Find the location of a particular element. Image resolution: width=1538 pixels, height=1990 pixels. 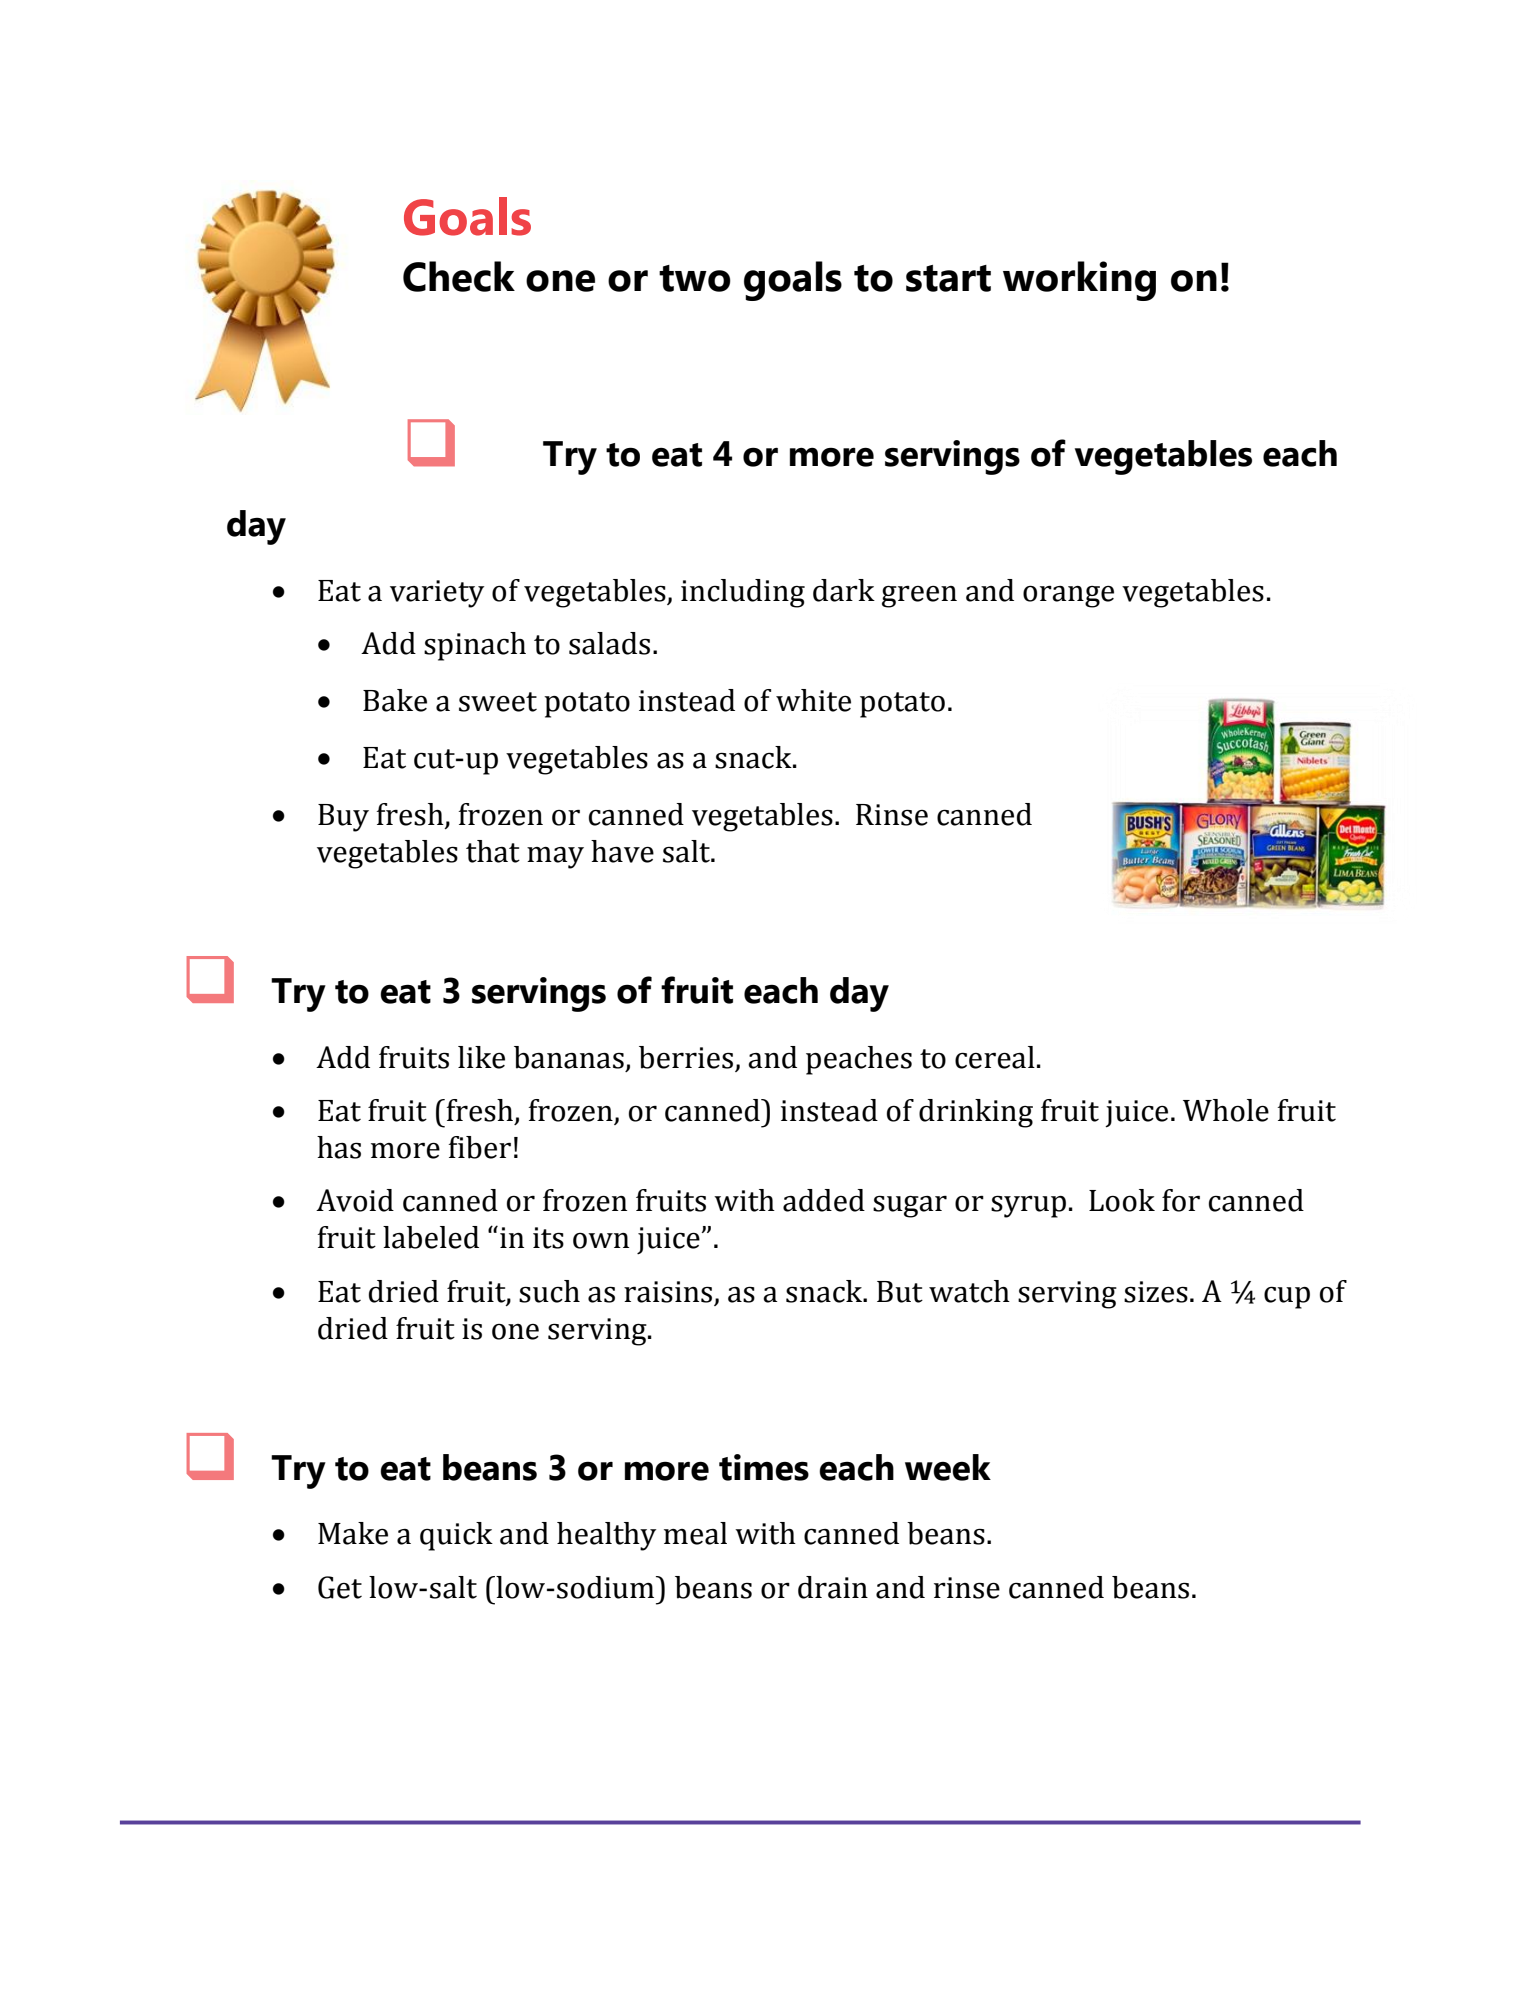

added is located at coordinates (824, 1200).
